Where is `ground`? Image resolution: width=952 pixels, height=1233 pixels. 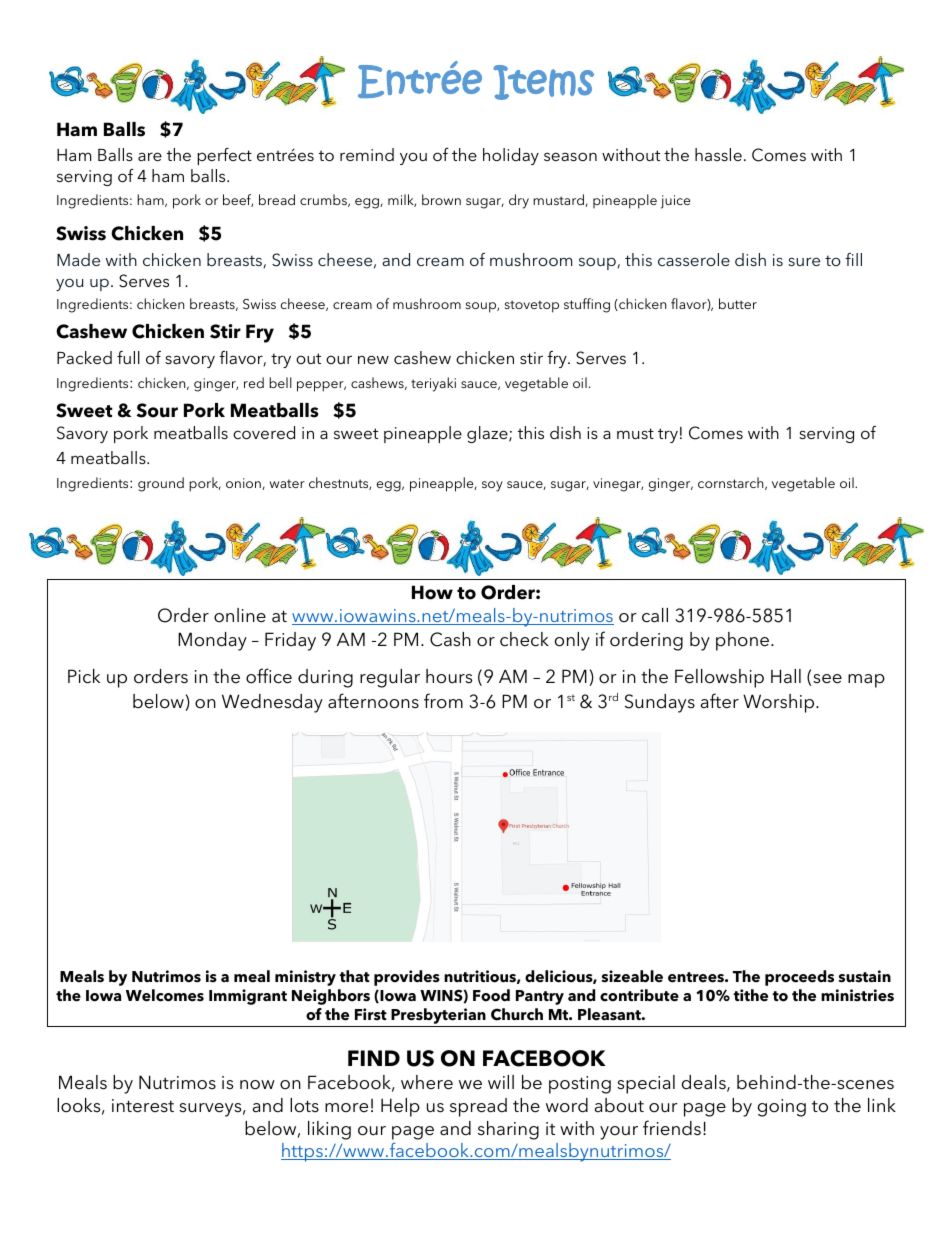
ground is located at coordinates (161, 484).
